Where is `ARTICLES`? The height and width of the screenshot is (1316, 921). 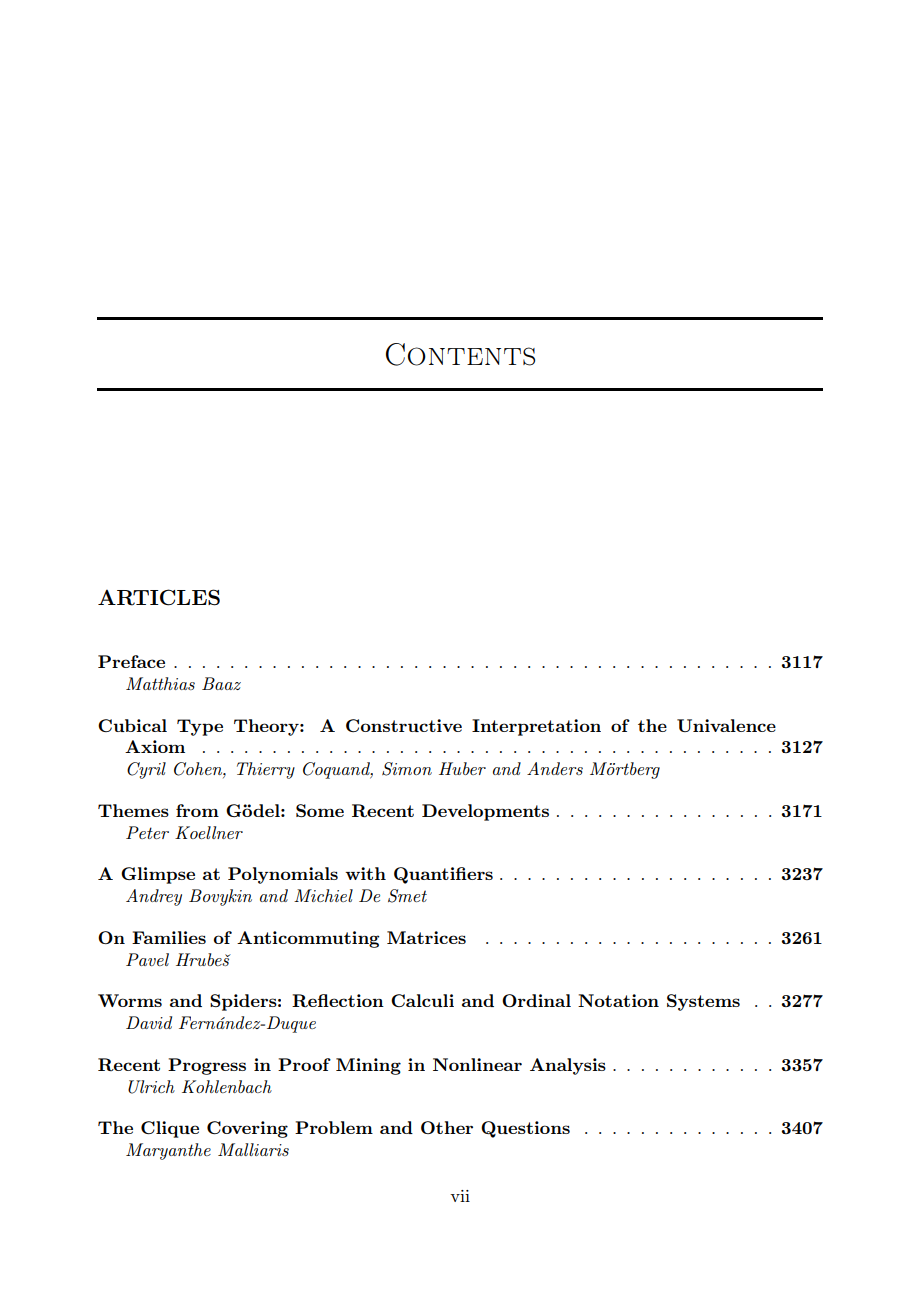
ARTICLES is located at coordinates (159, 597).
